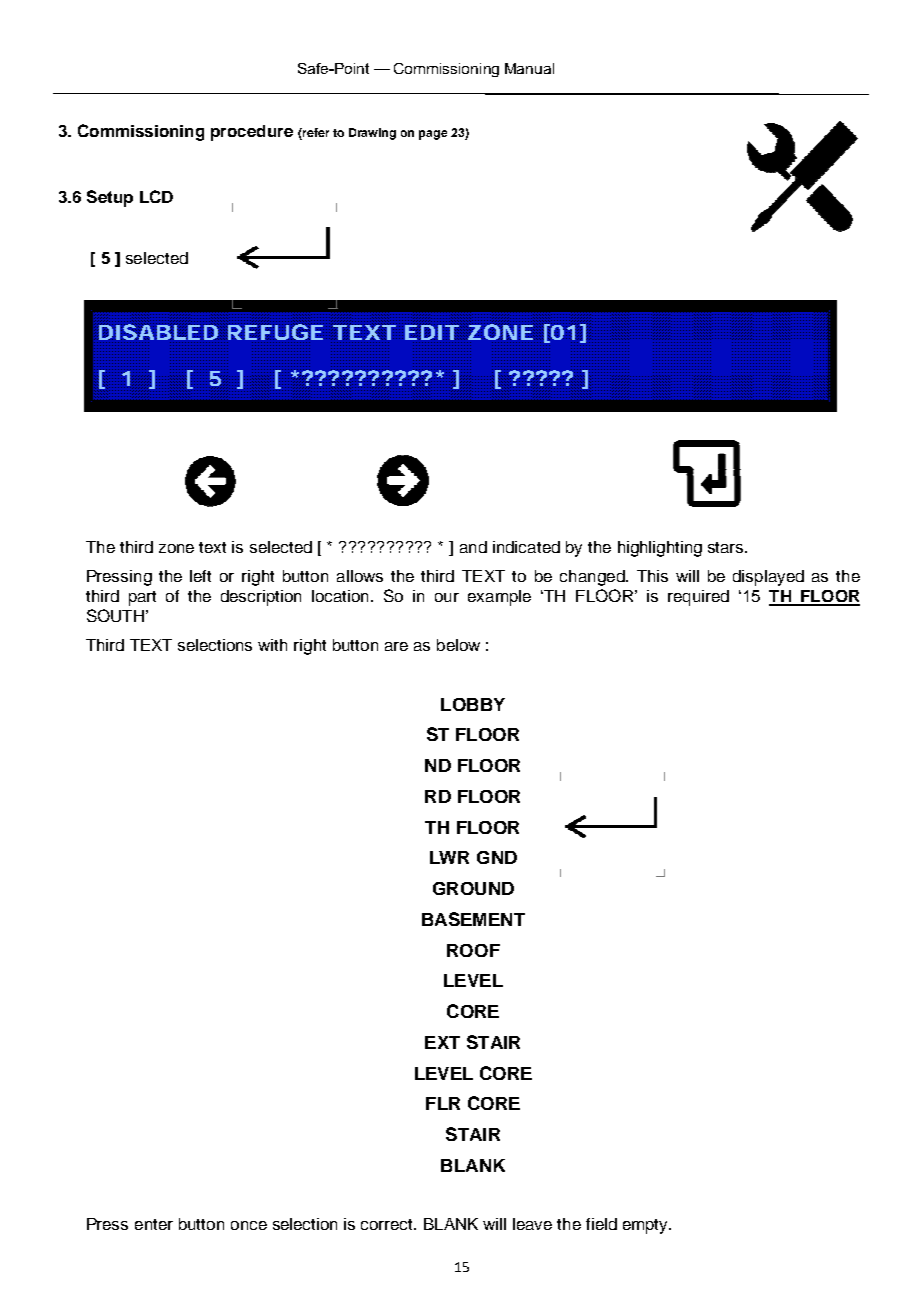  Describe the element at coordinates (158, 333) in the page. I see `DISABLED` at that location.
